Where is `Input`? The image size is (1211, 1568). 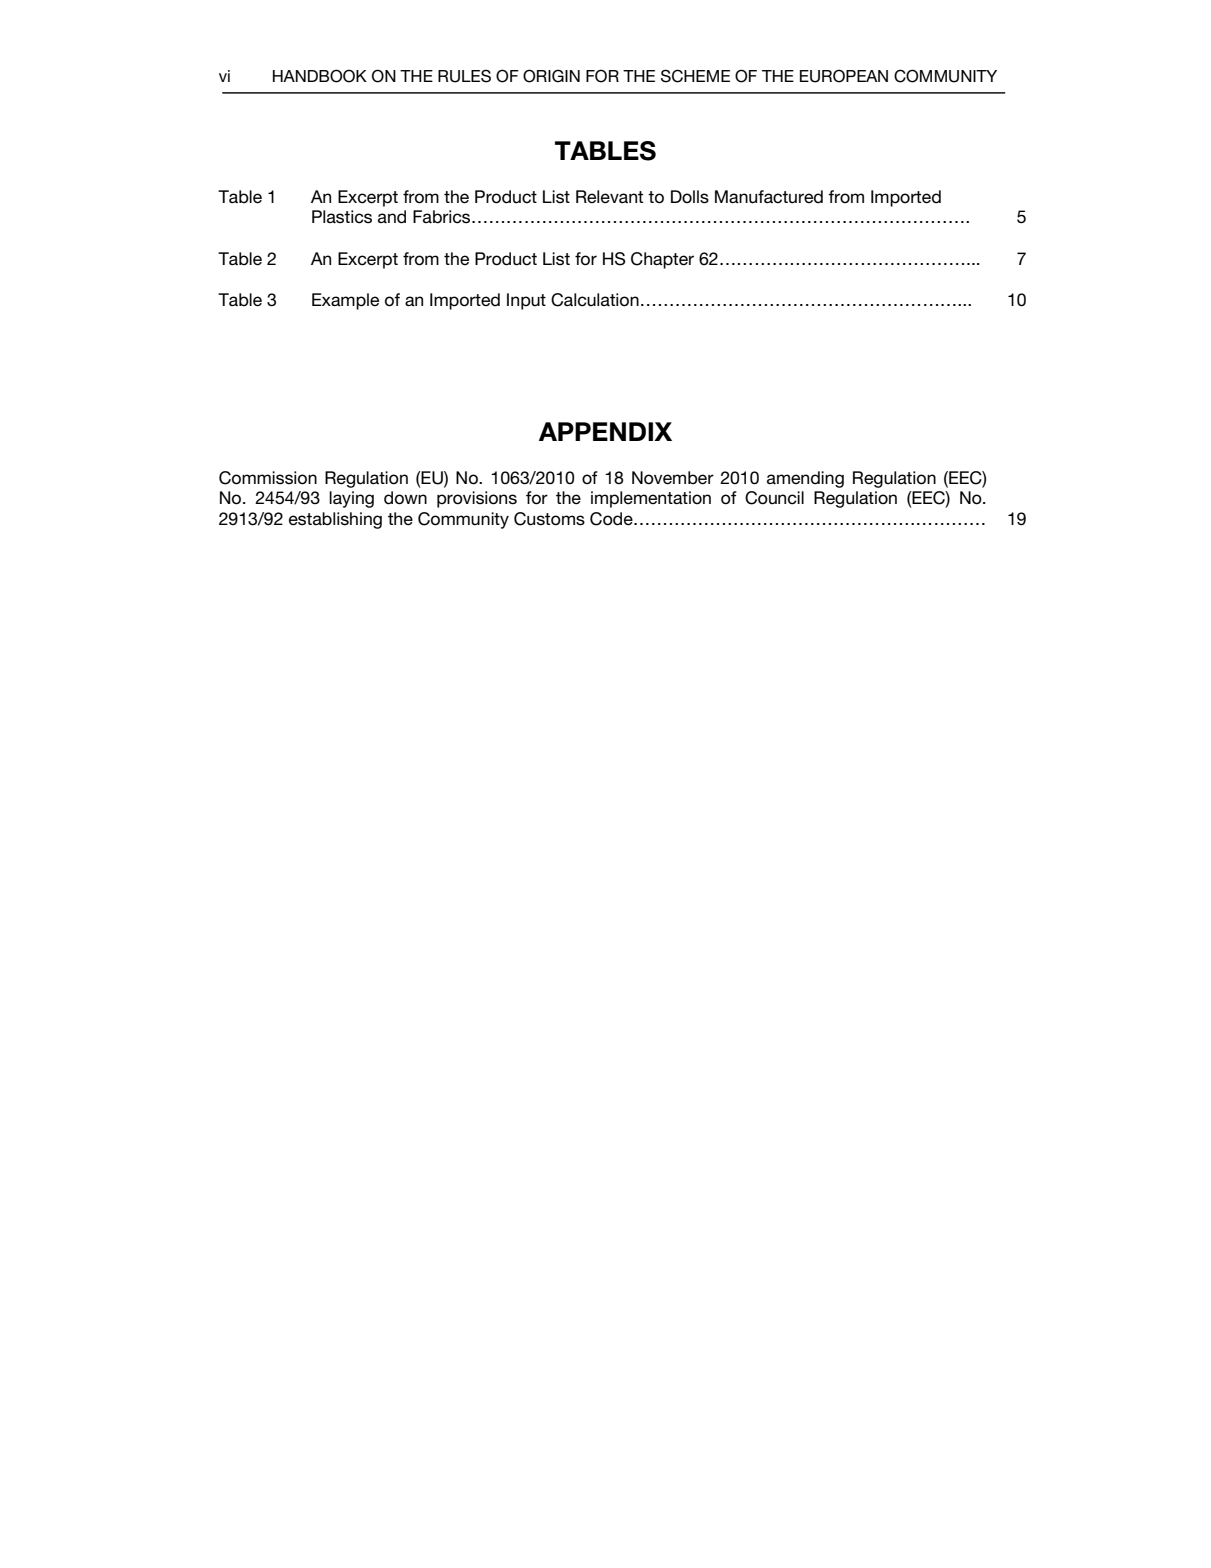
Input is located at coordinates (526, 301).
